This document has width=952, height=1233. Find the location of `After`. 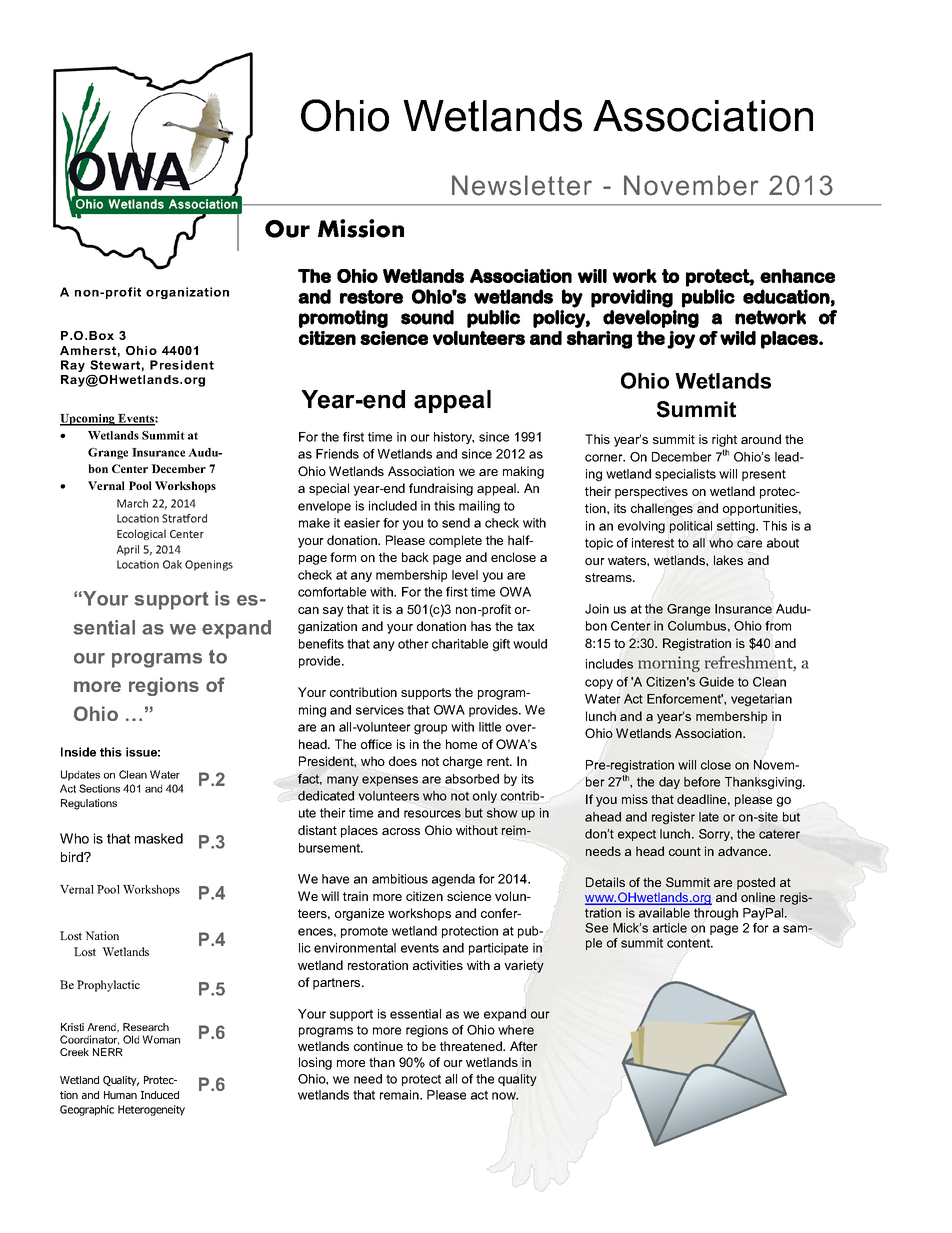

After is located at coordinates (524, 1046).
